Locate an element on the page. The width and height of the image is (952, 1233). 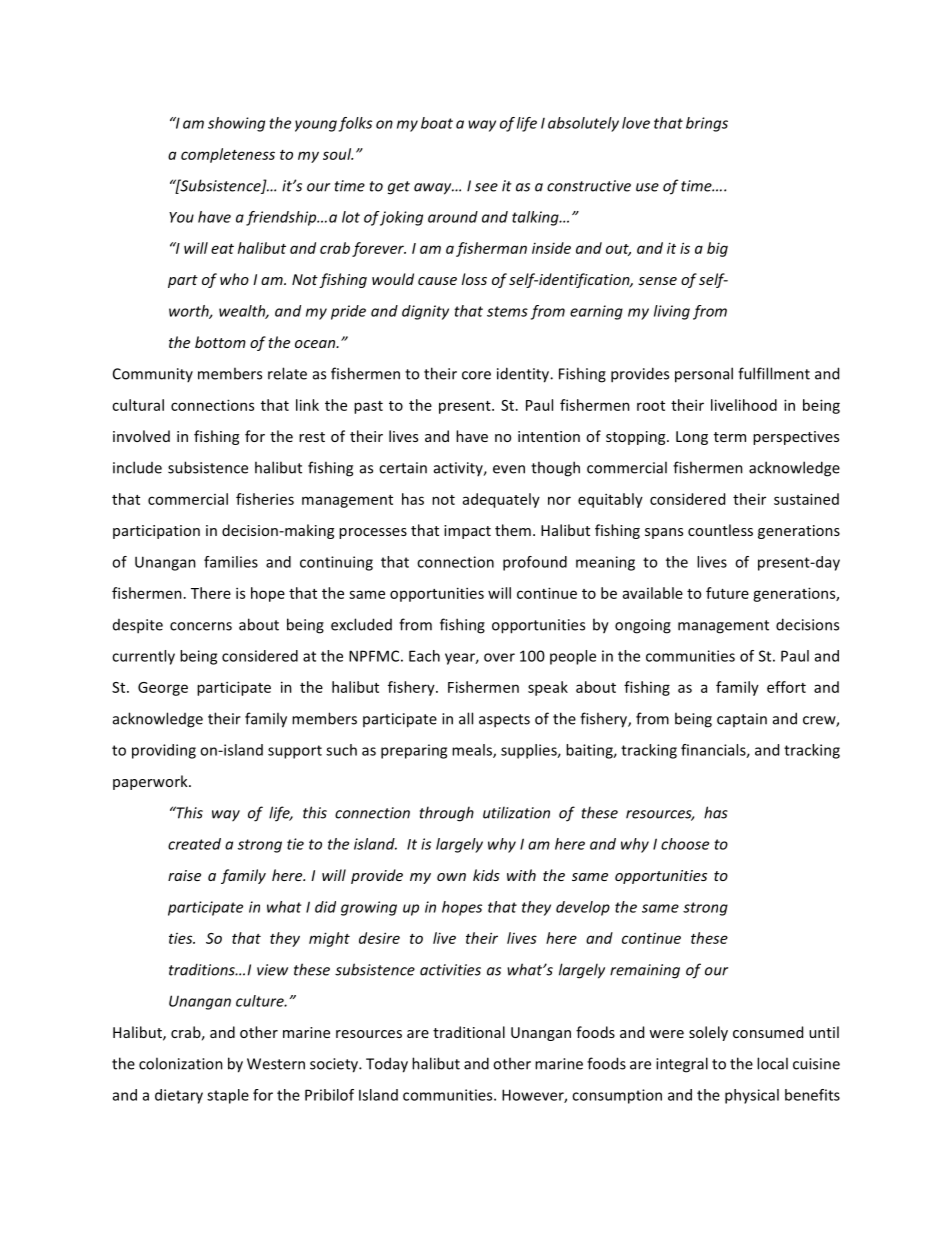
brings is located at coordinates (707, 124).
